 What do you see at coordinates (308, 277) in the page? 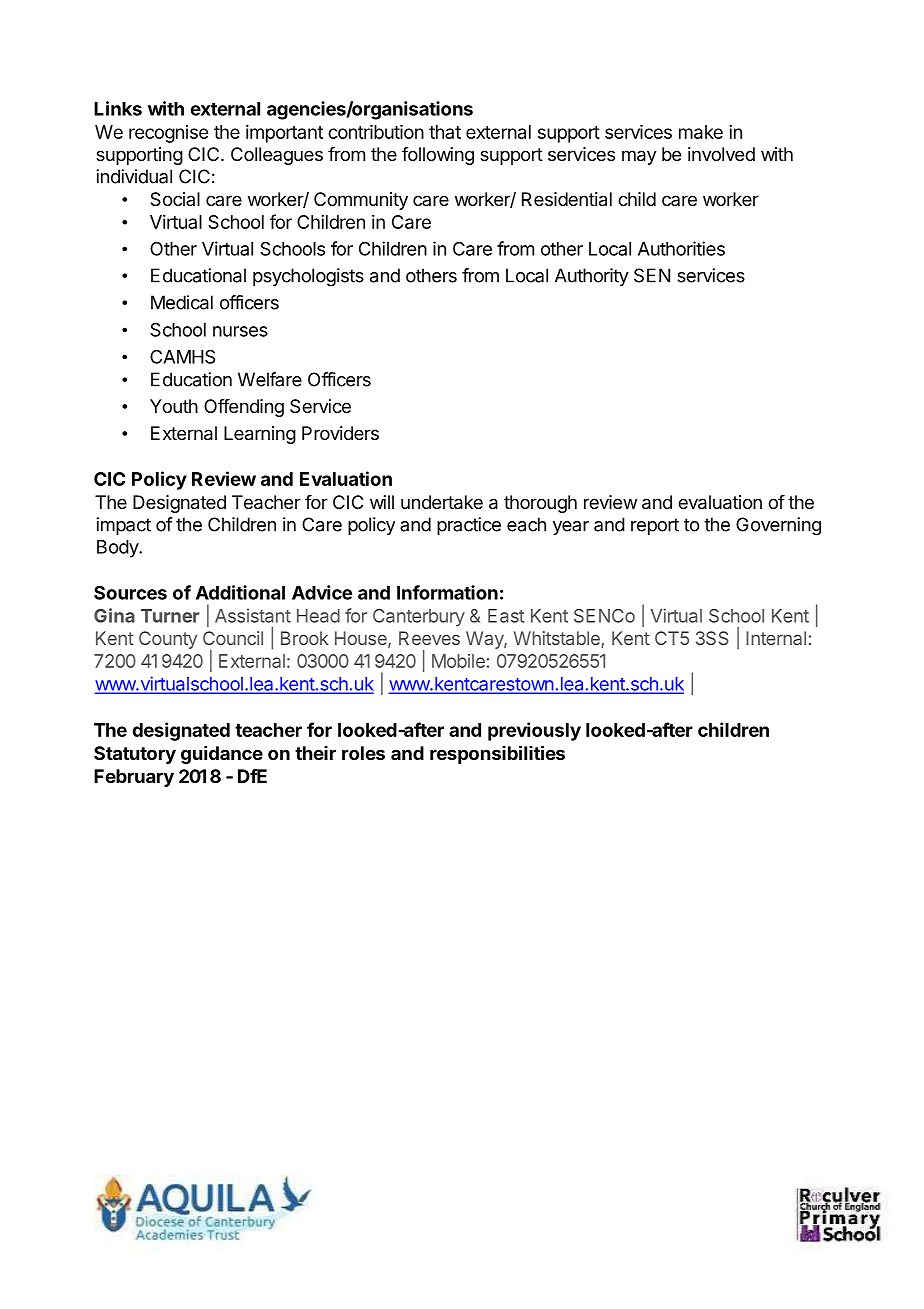
I see `psychologists` at bounding box center [308, 277].
